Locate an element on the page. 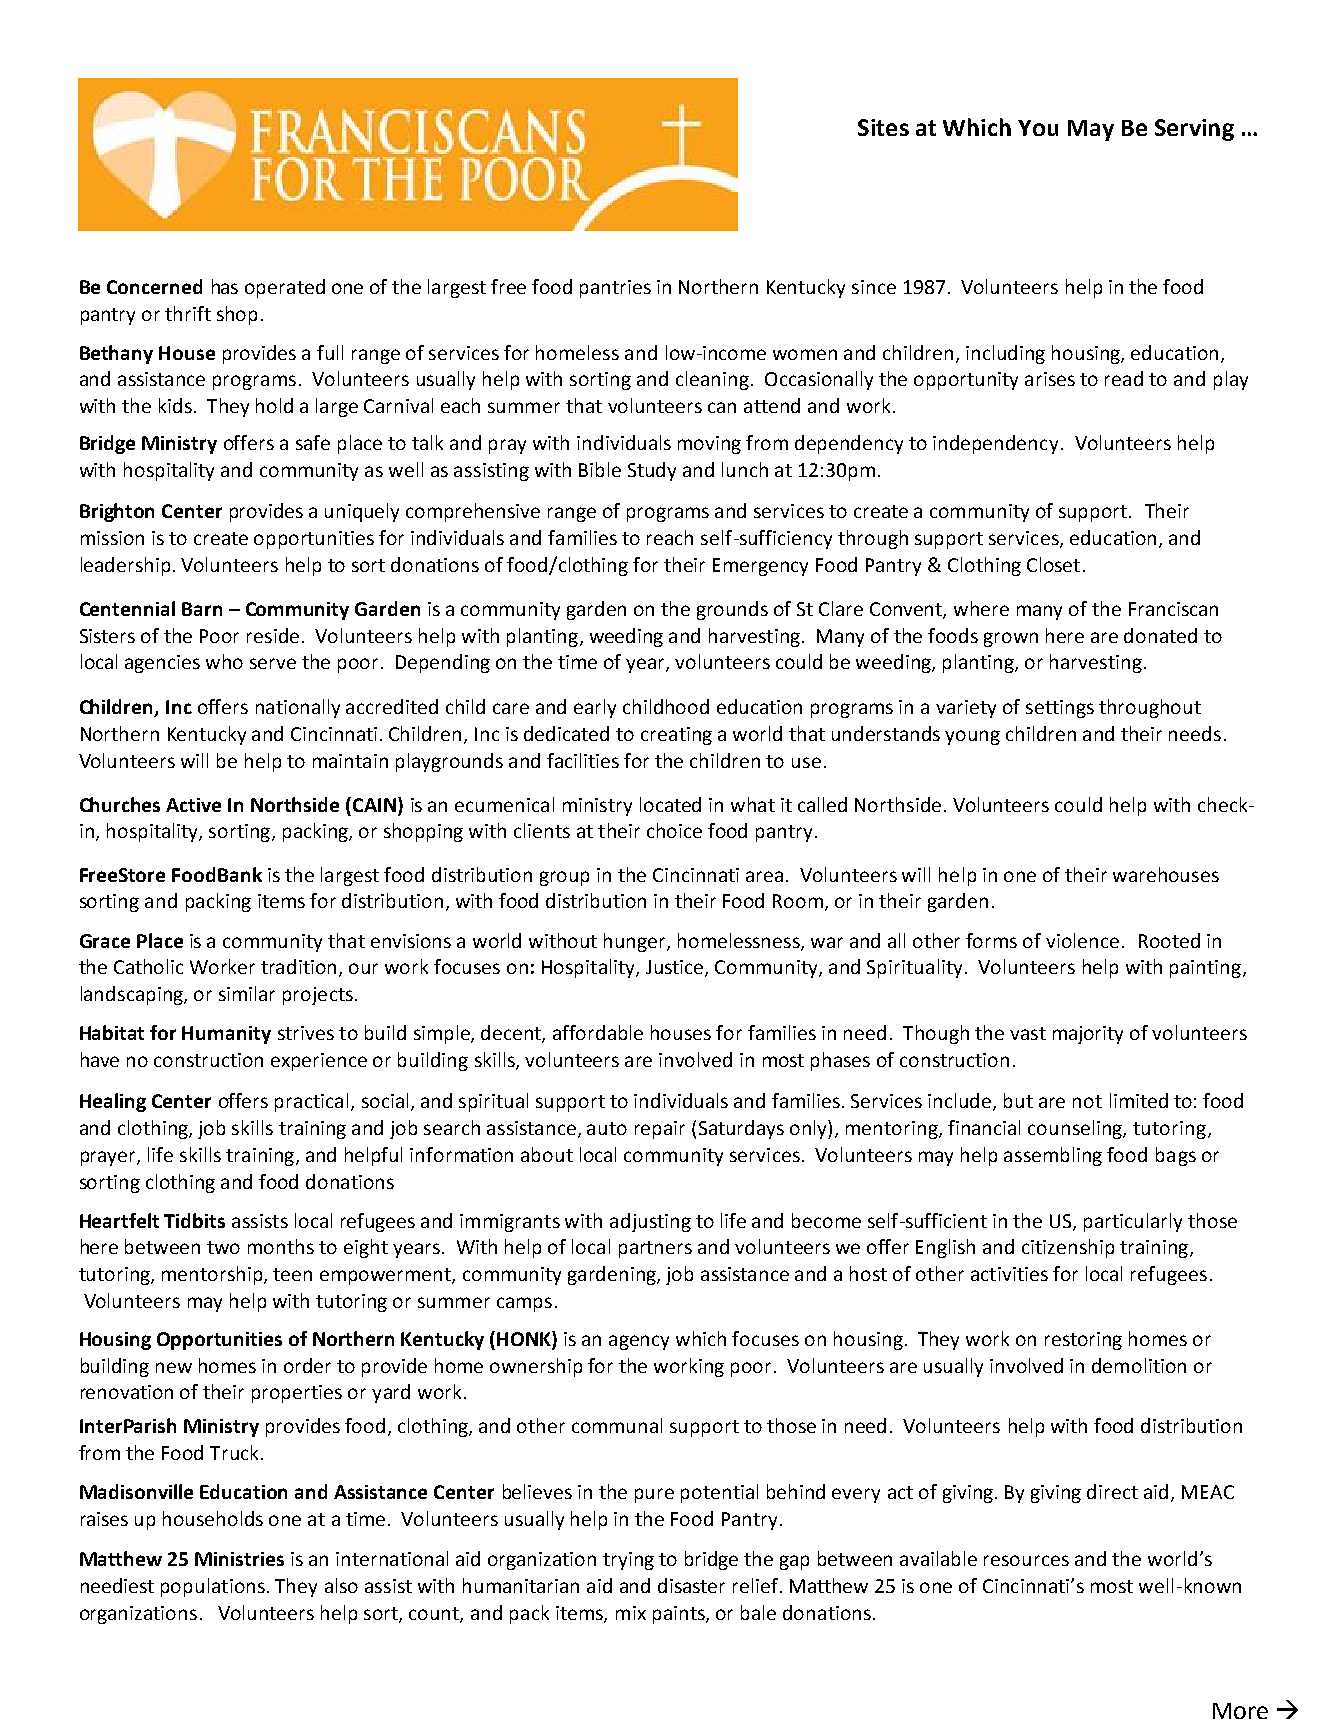 Image resolution: width=1337 pixels, height=1730 pixels. Serving is located at coordinates (1194, 130).
